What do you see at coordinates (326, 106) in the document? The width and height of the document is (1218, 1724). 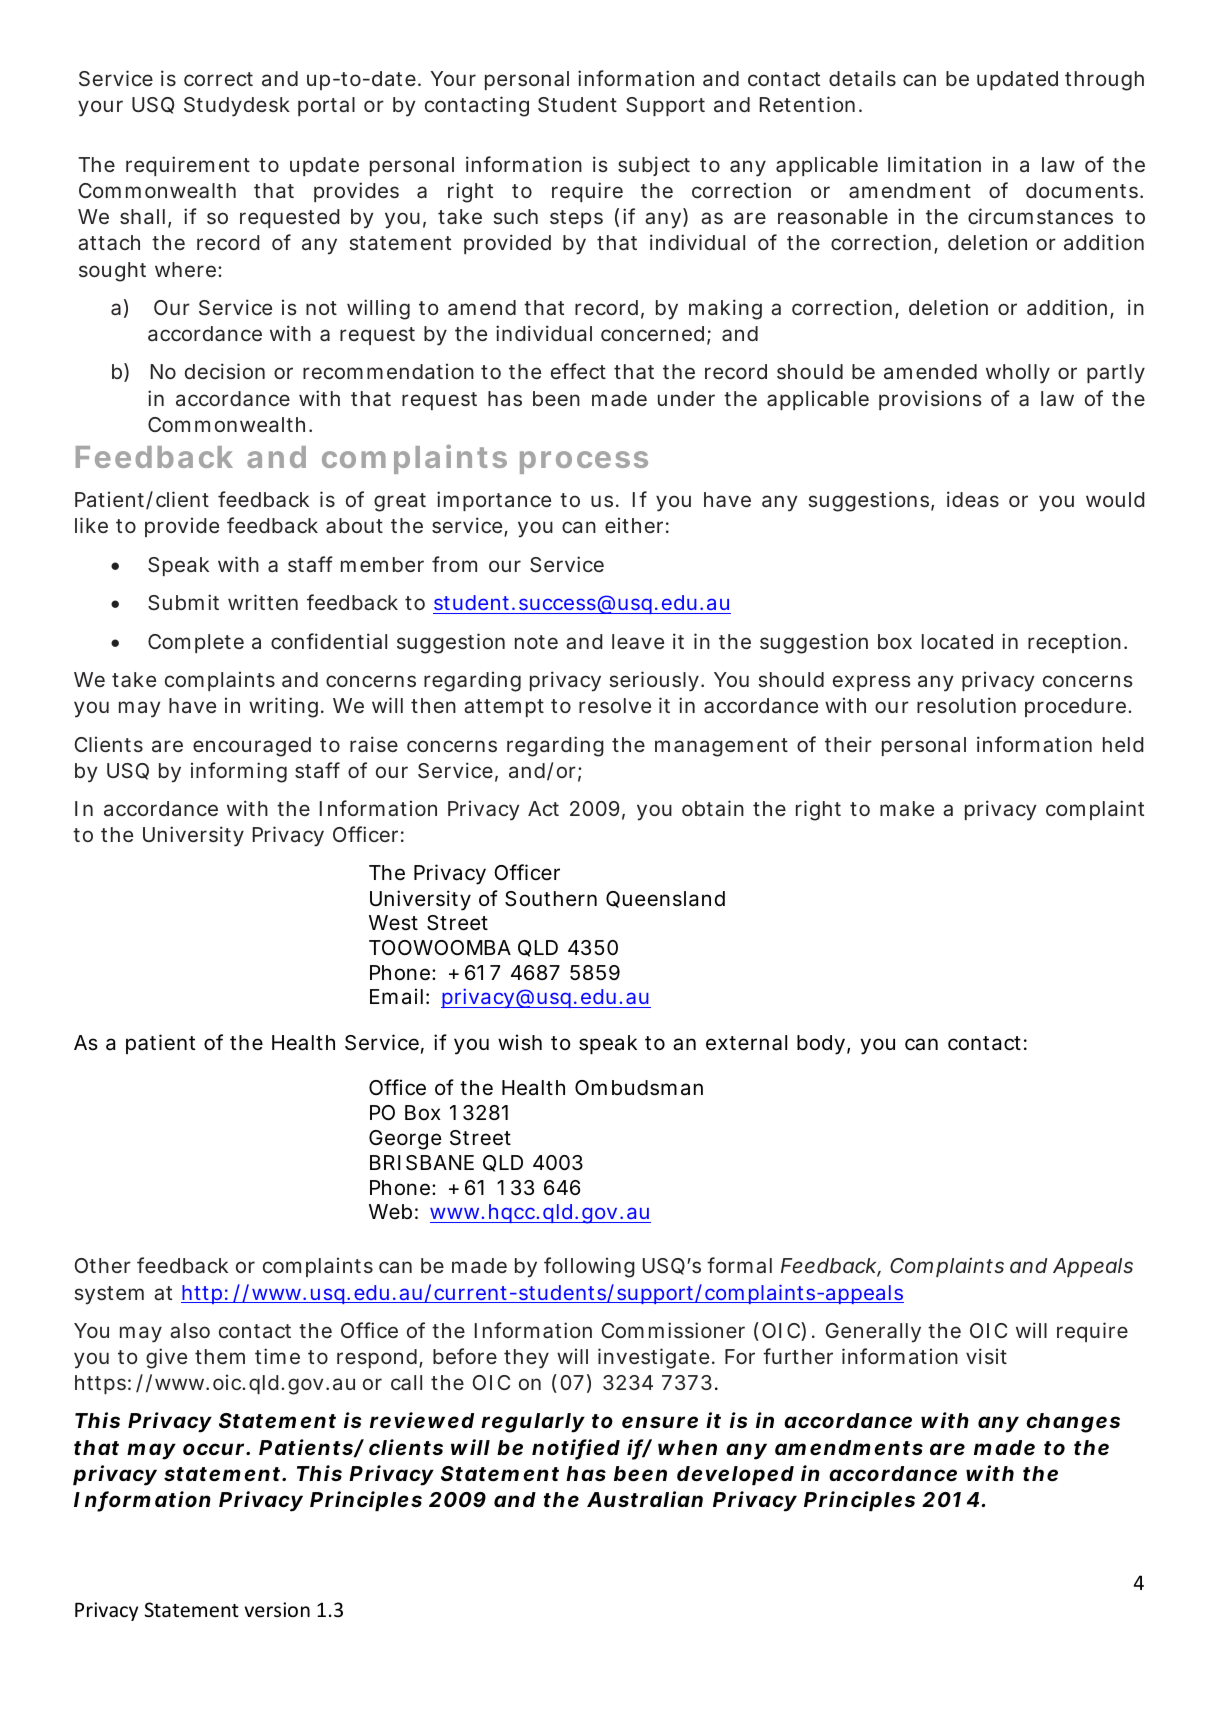 I see `portal` at bounding box center [326, 106].
